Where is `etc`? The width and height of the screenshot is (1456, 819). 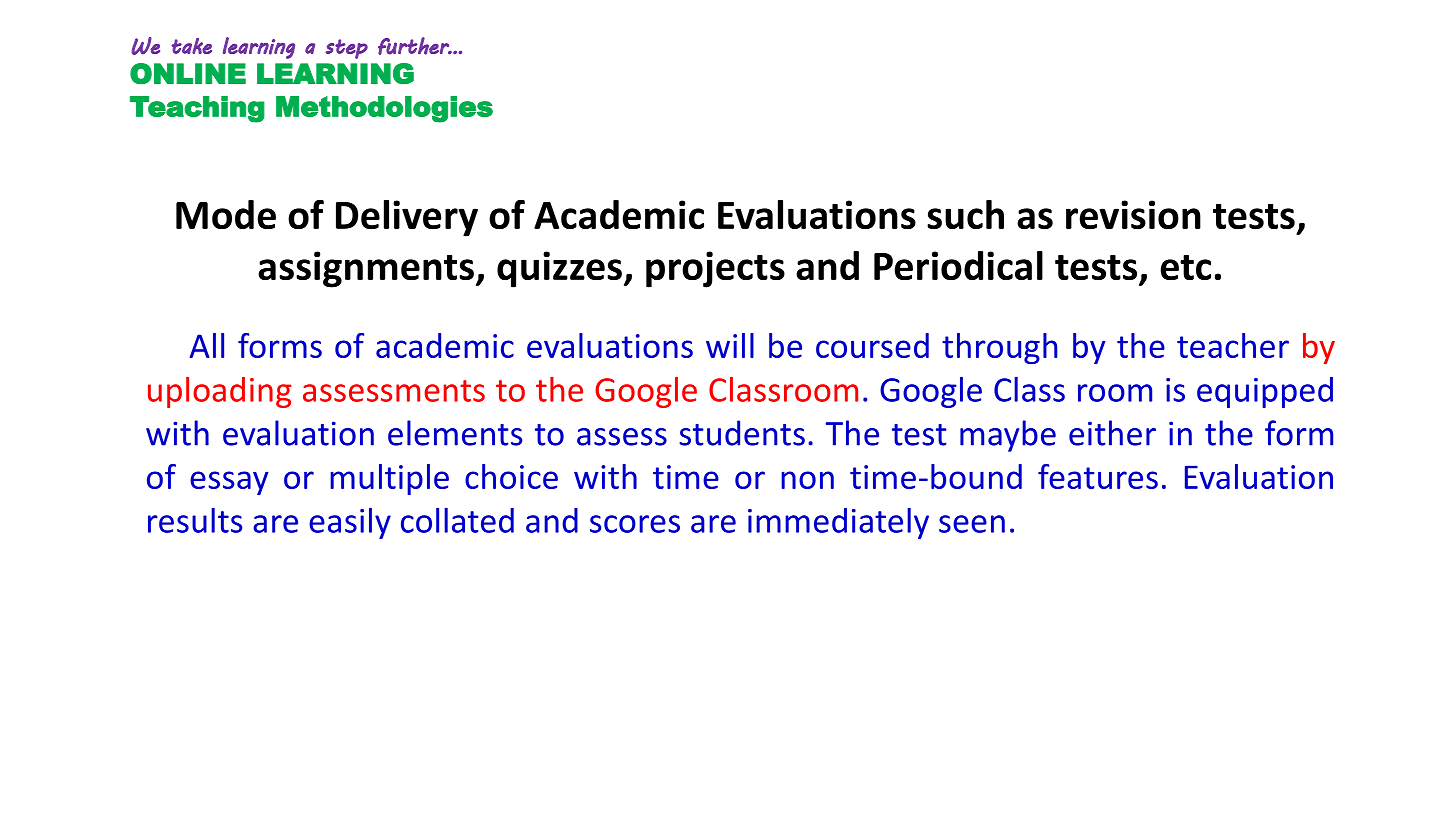 etc is located at coordinates (1186, 268).
